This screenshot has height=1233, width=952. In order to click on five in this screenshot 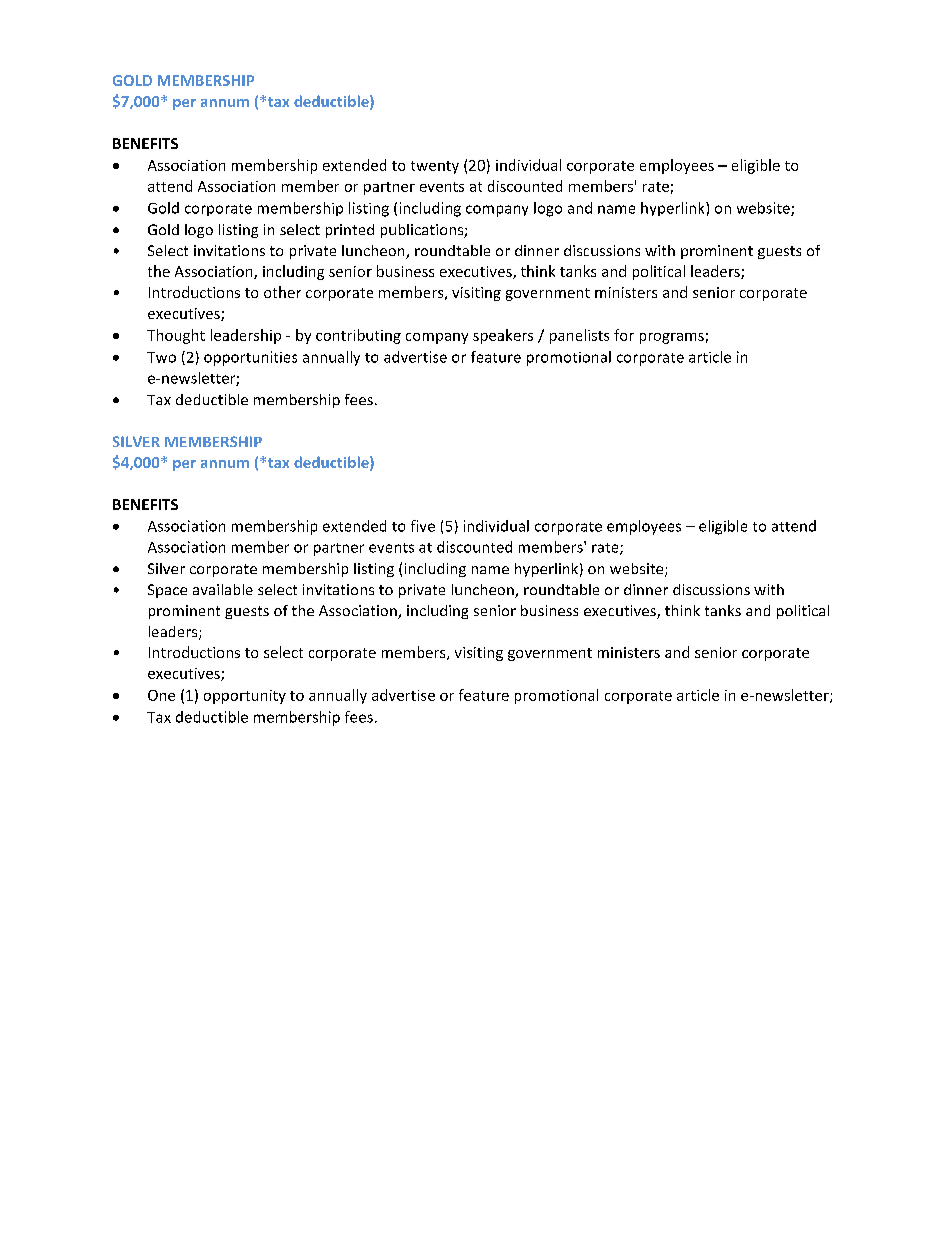, I will do `click(423, 526)`.
